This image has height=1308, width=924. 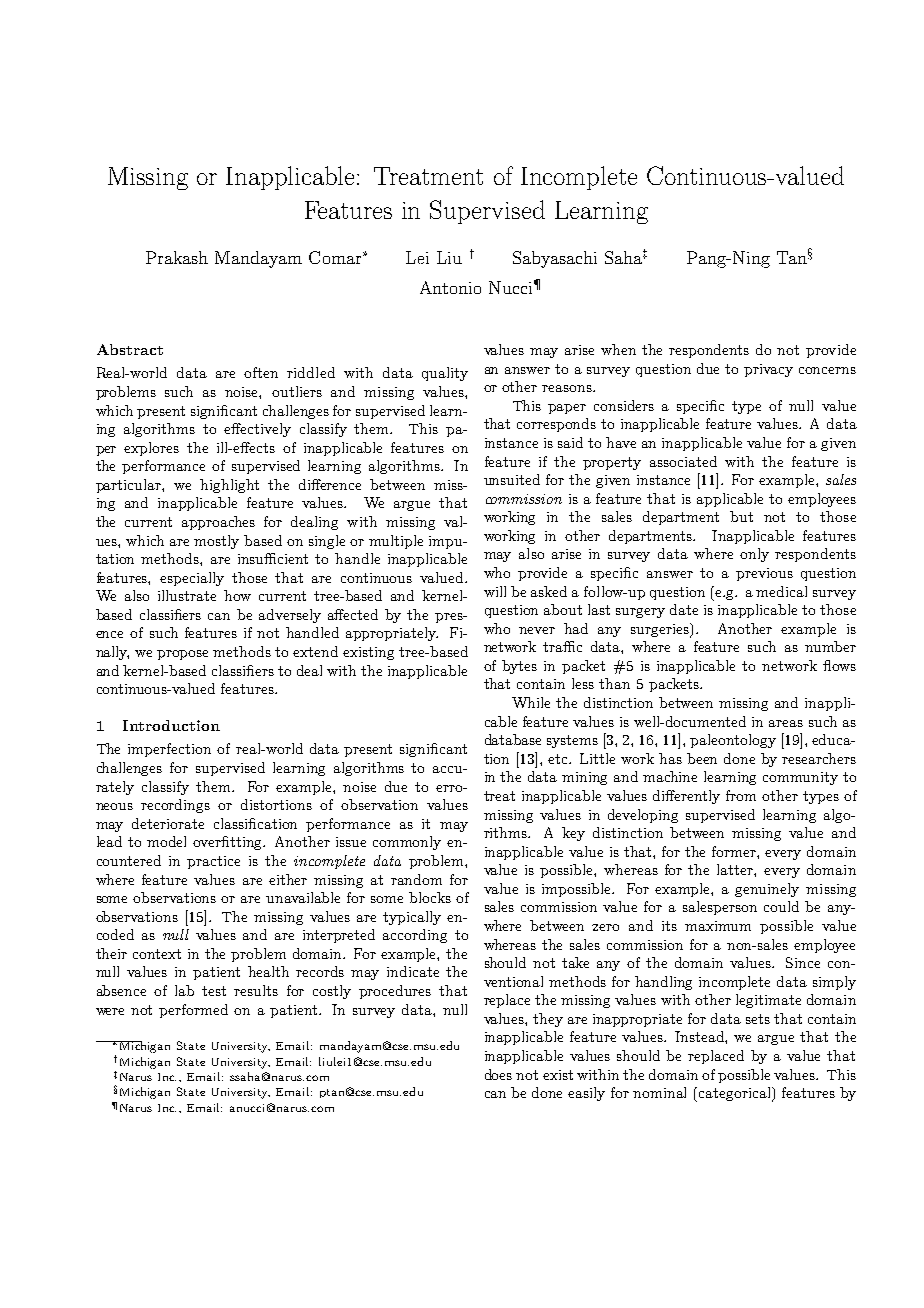 What do you see at coordinates (741, 795) in the image?
I see `from` at bounding box center [741, 795].
